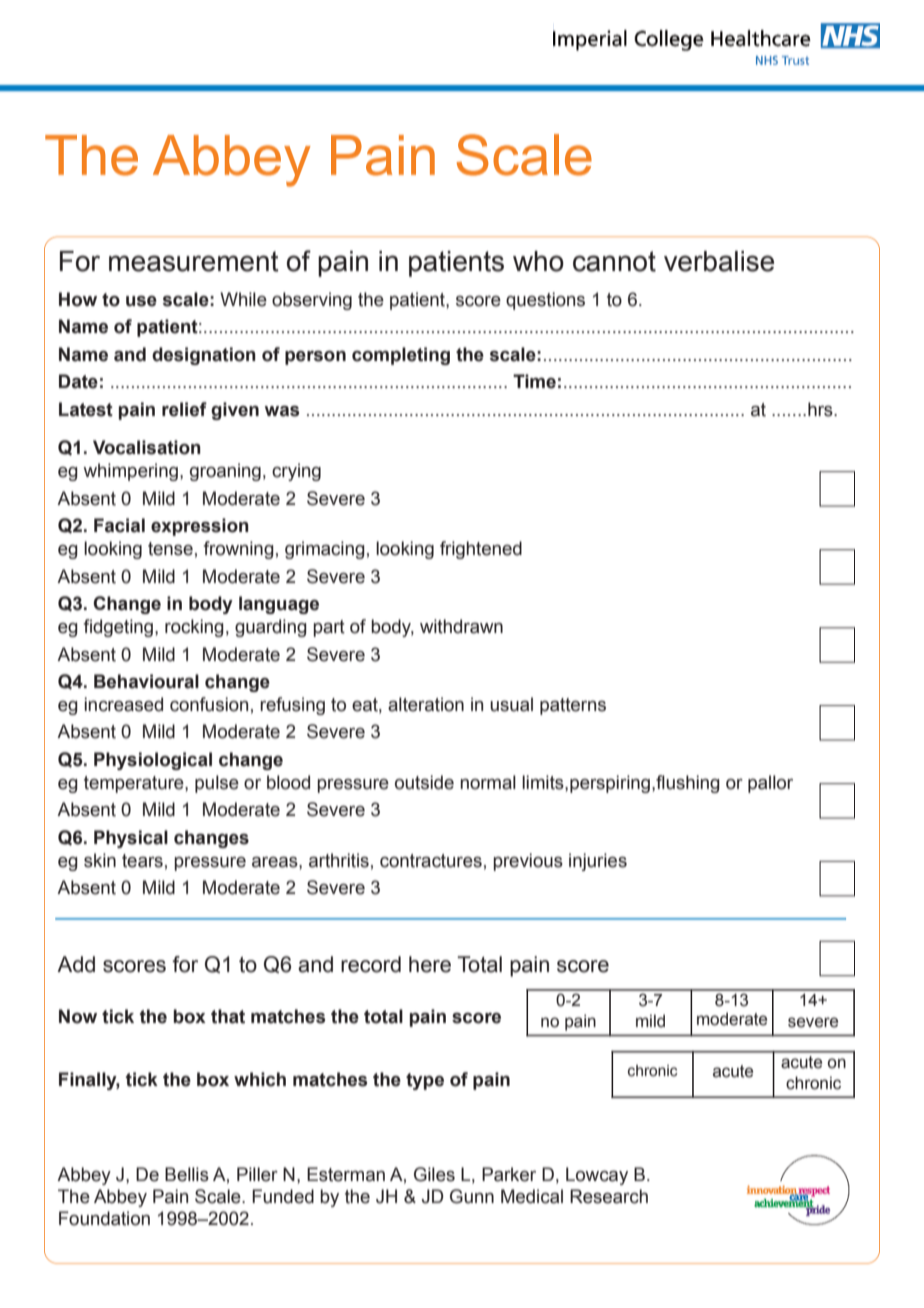  I want to click on questions, so click(545, 301).
